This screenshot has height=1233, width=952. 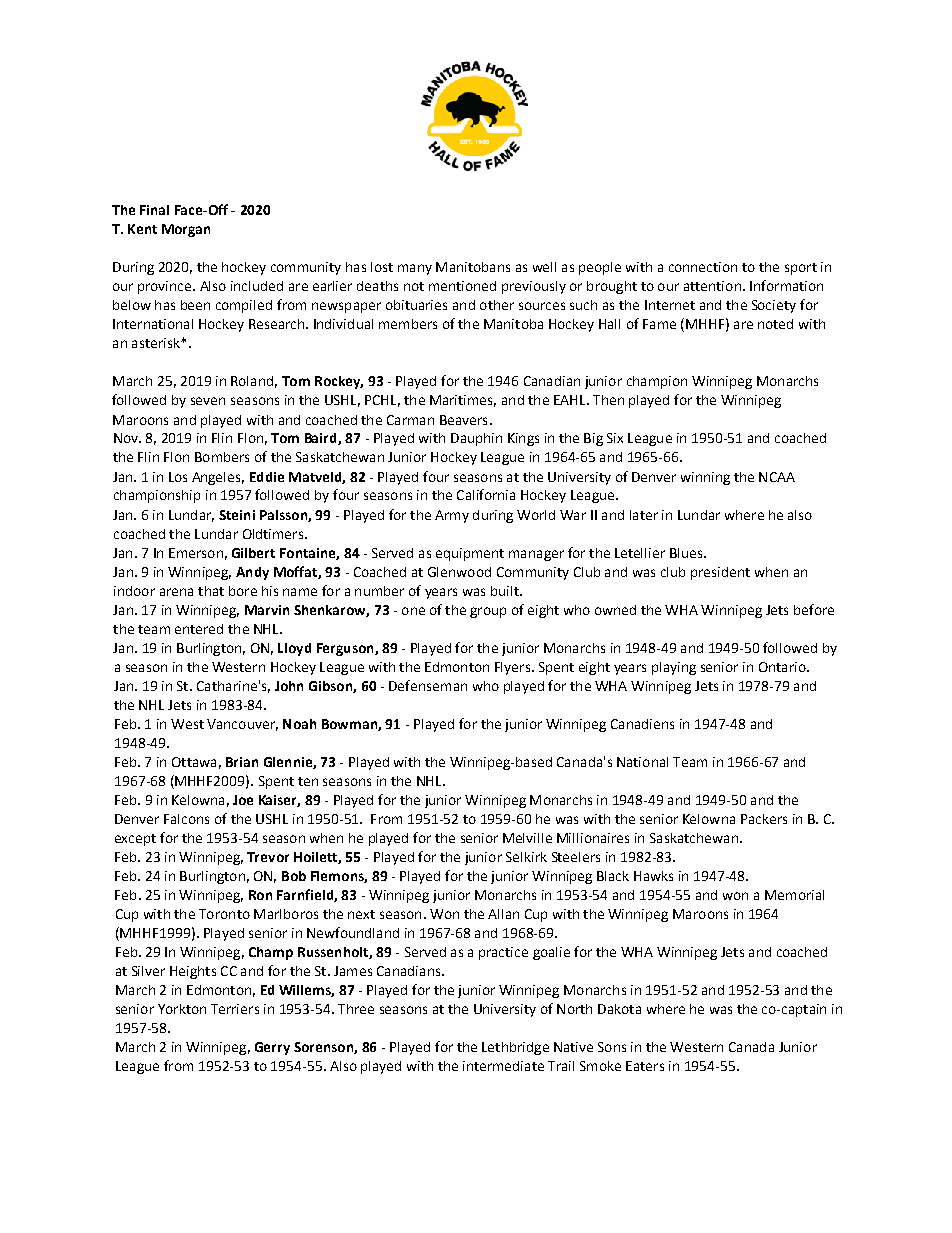 I want to click on many, so click(x=415, y=269).
